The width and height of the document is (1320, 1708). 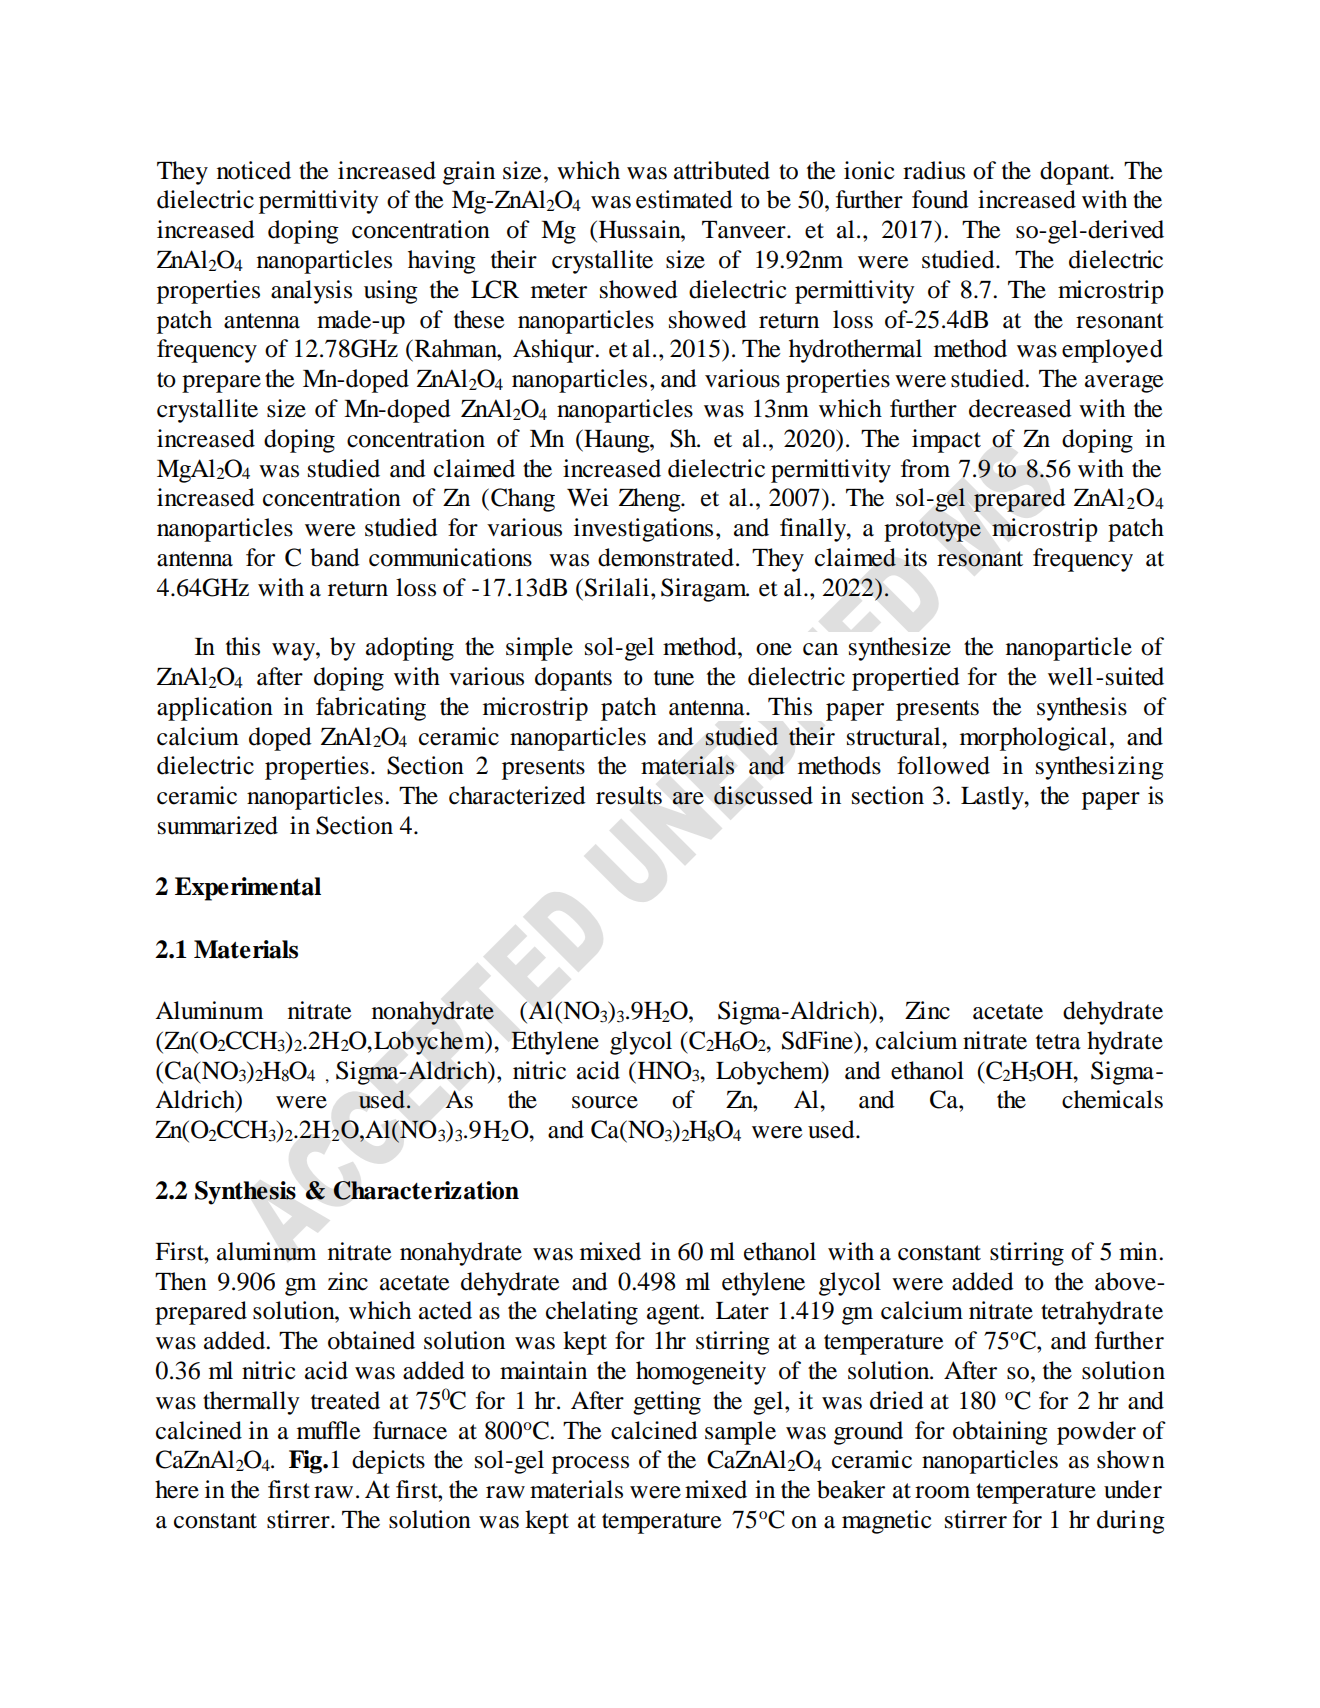 I want to click on found, so click(x=940, y=199).
